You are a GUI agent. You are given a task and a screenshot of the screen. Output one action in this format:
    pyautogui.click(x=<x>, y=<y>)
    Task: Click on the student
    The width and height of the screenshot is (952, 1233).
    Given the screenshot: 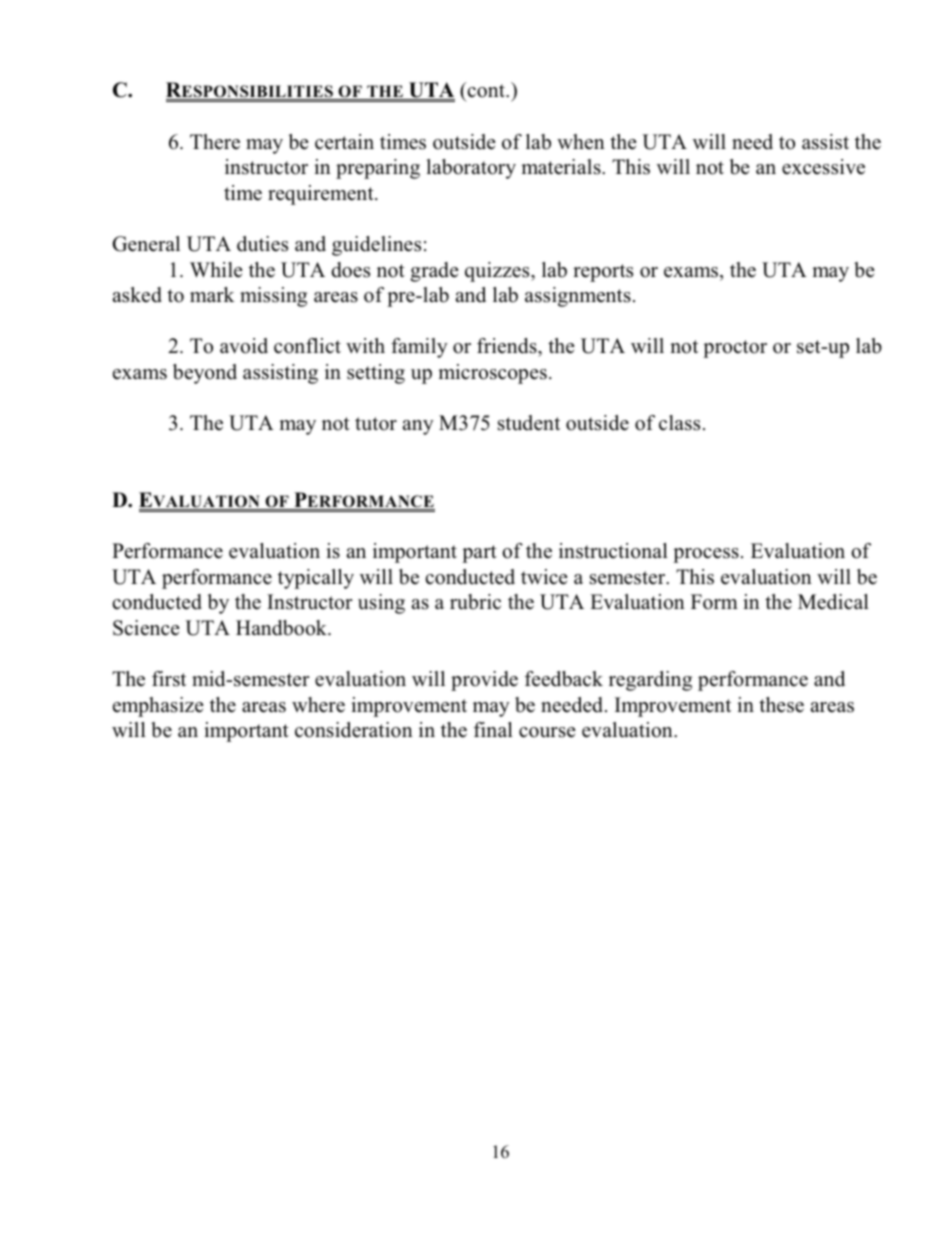 What is the action you would take?
    pyautogui.click(x=529, y=423)
